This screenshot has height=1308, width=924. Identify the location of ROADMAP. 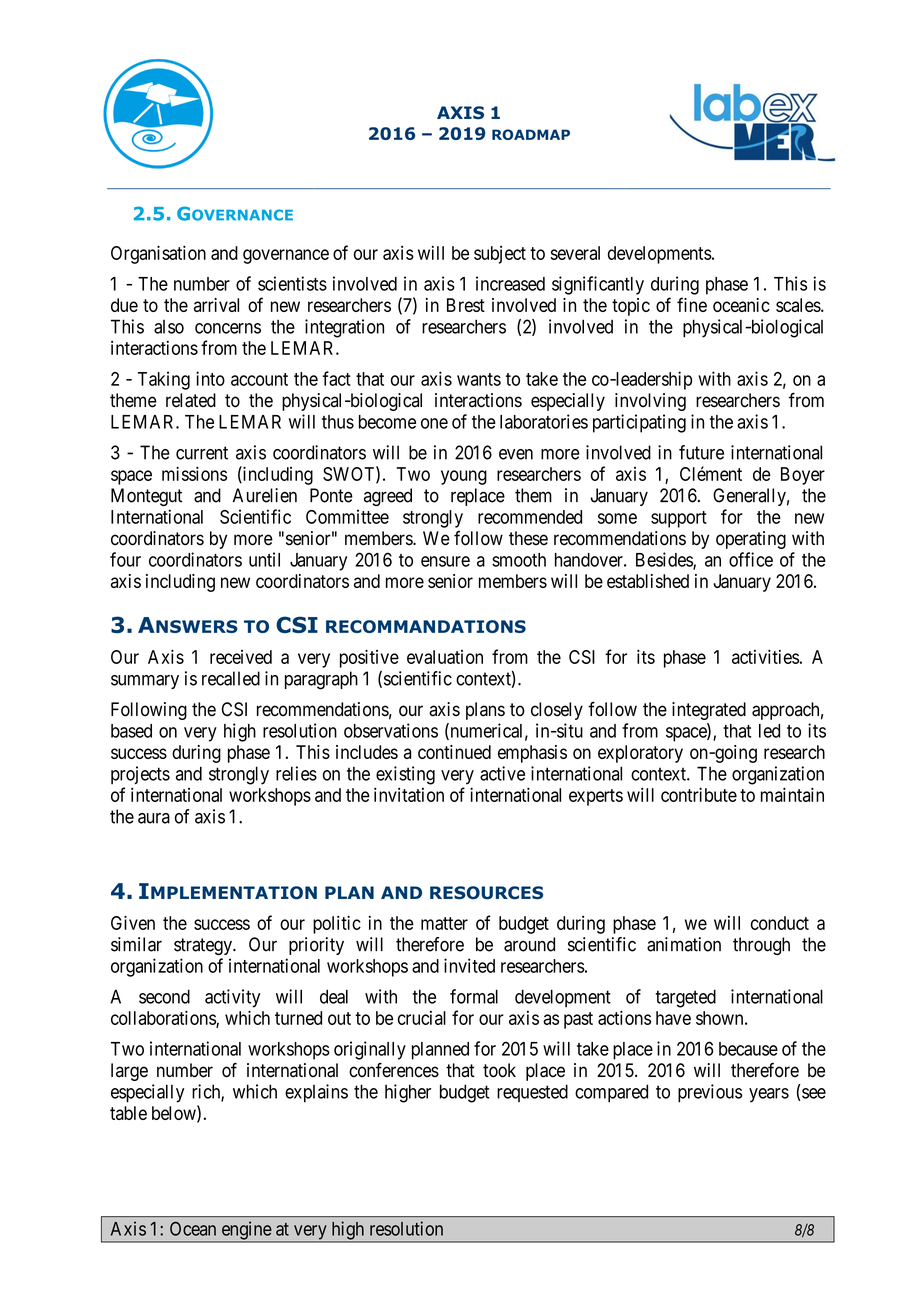
(531, 134).
